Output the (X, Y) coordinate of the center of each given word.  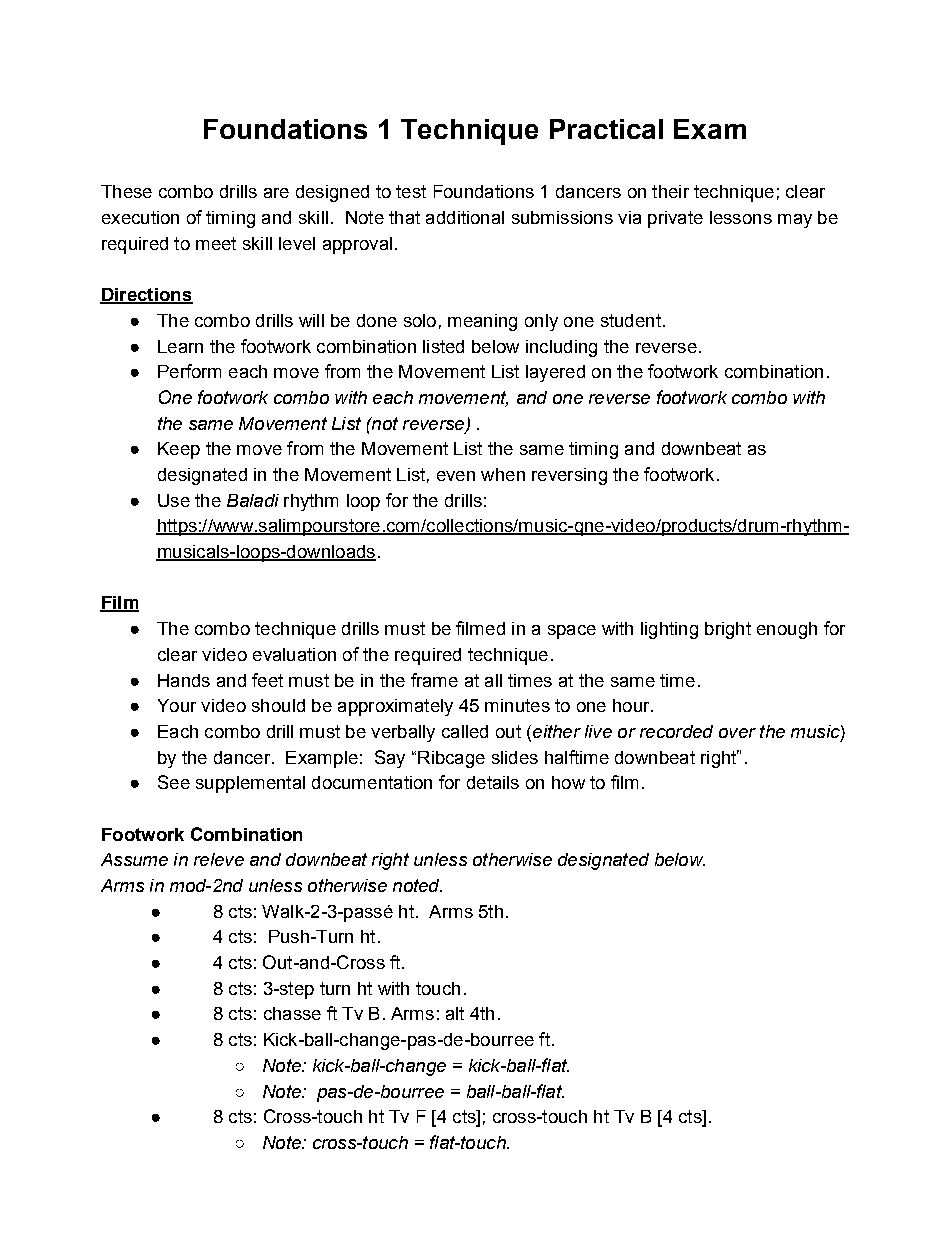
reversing (569, 476)
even (456, 476)
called (465, 731)
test (411, 191)
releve (219, 859)
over (737, 733)
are (276, 193)
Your (177, 705)
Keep (179, 450)
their (670, 191)
